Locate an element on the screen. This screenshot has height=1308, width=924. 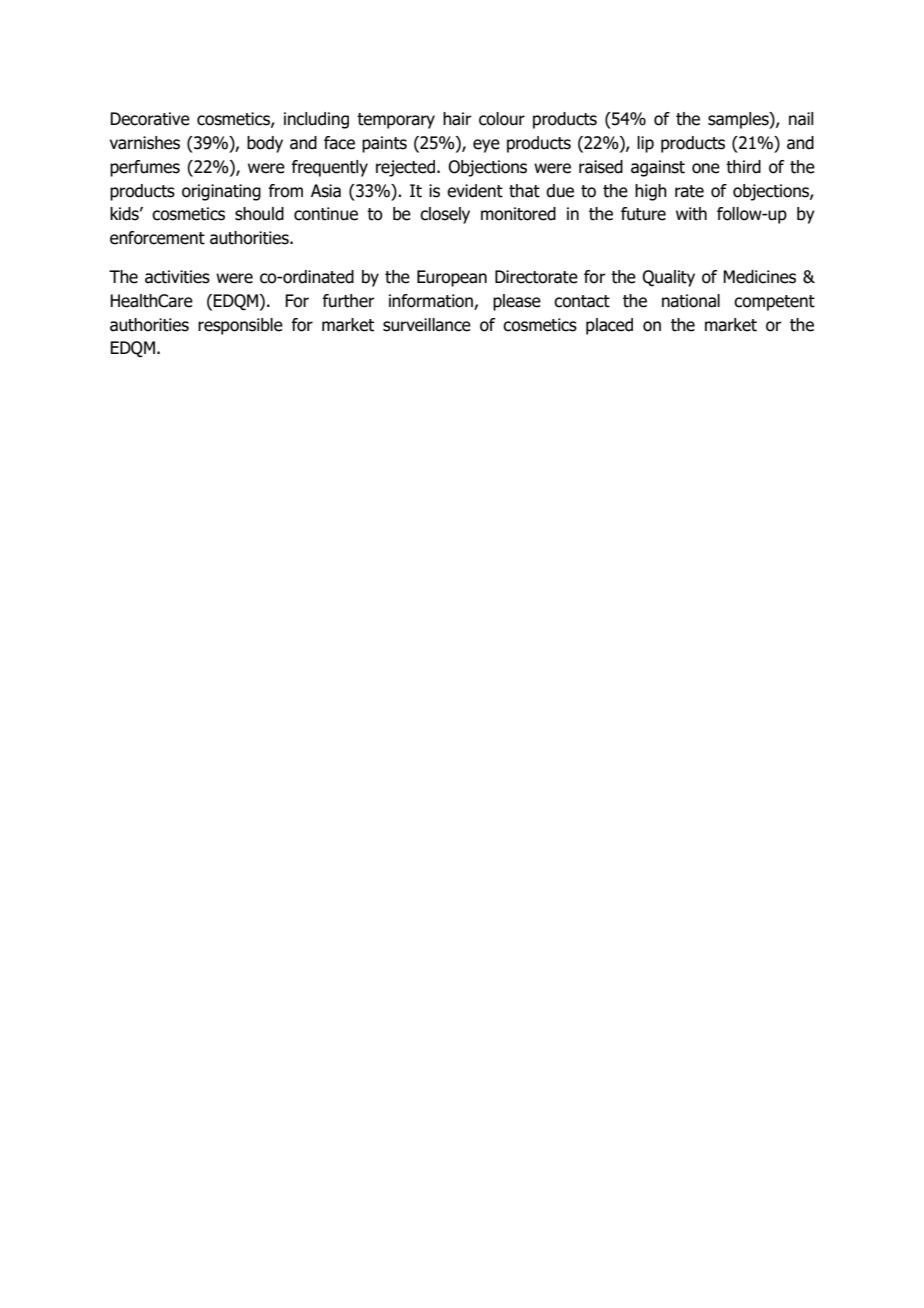
surveillance is located at coordinates (427, 325).
